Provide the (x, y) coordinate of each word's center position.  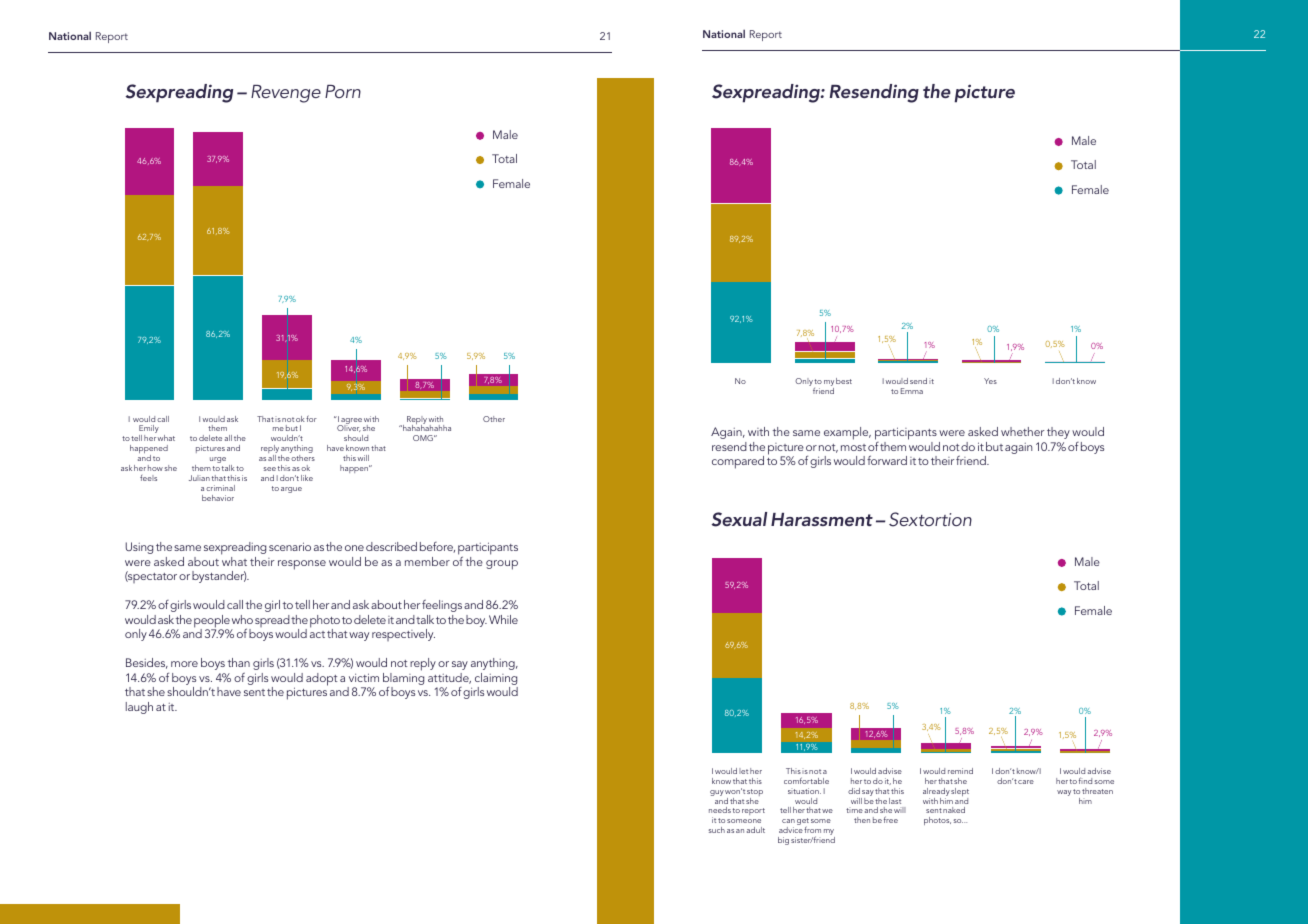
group (502, 565)
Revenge (286, 94)
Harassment (822, 519)
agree (351, 422)
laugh (139, 708)
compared (738, 462)
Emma (912, 391)
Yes (990, 381)
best (844, 381)
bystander (219, 577)
